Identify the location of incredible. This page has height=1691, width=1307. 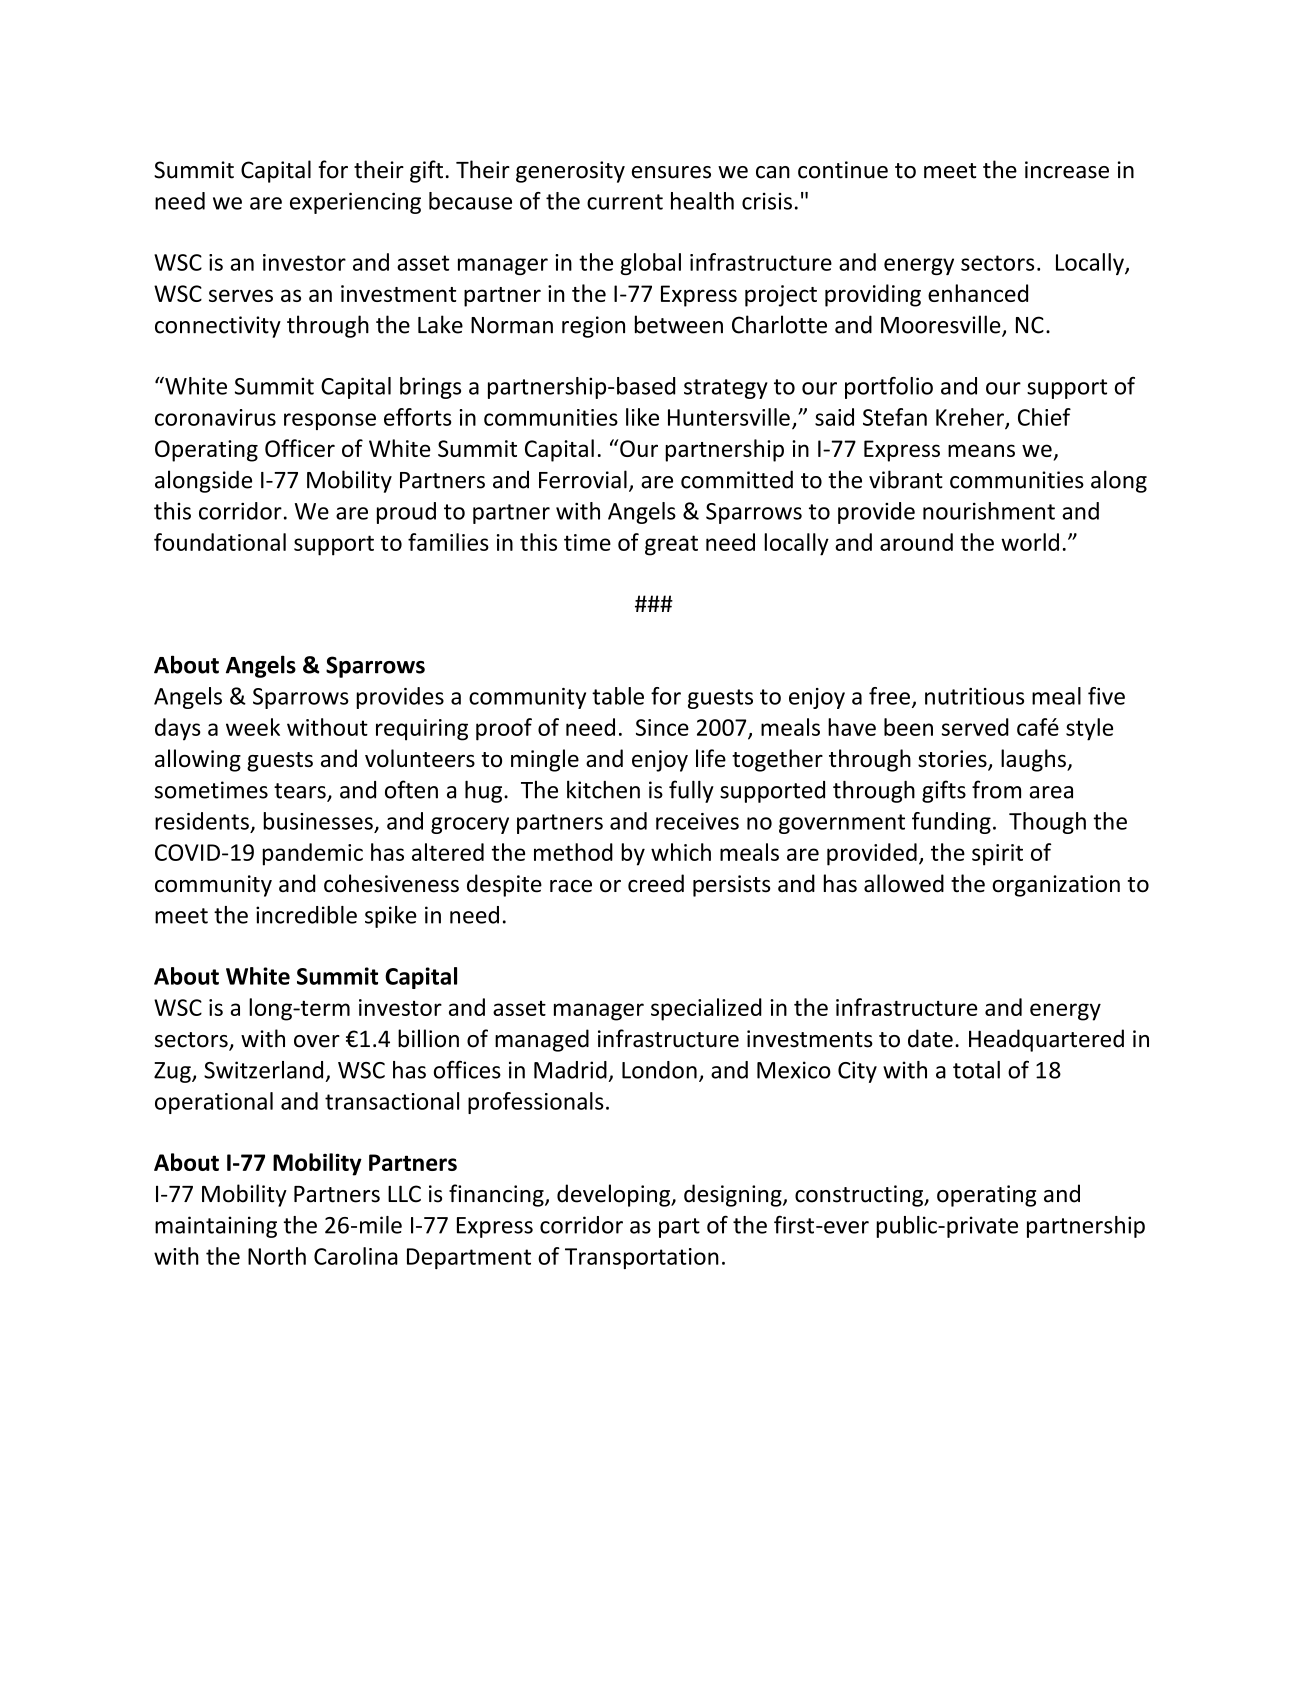
(306, 915).
